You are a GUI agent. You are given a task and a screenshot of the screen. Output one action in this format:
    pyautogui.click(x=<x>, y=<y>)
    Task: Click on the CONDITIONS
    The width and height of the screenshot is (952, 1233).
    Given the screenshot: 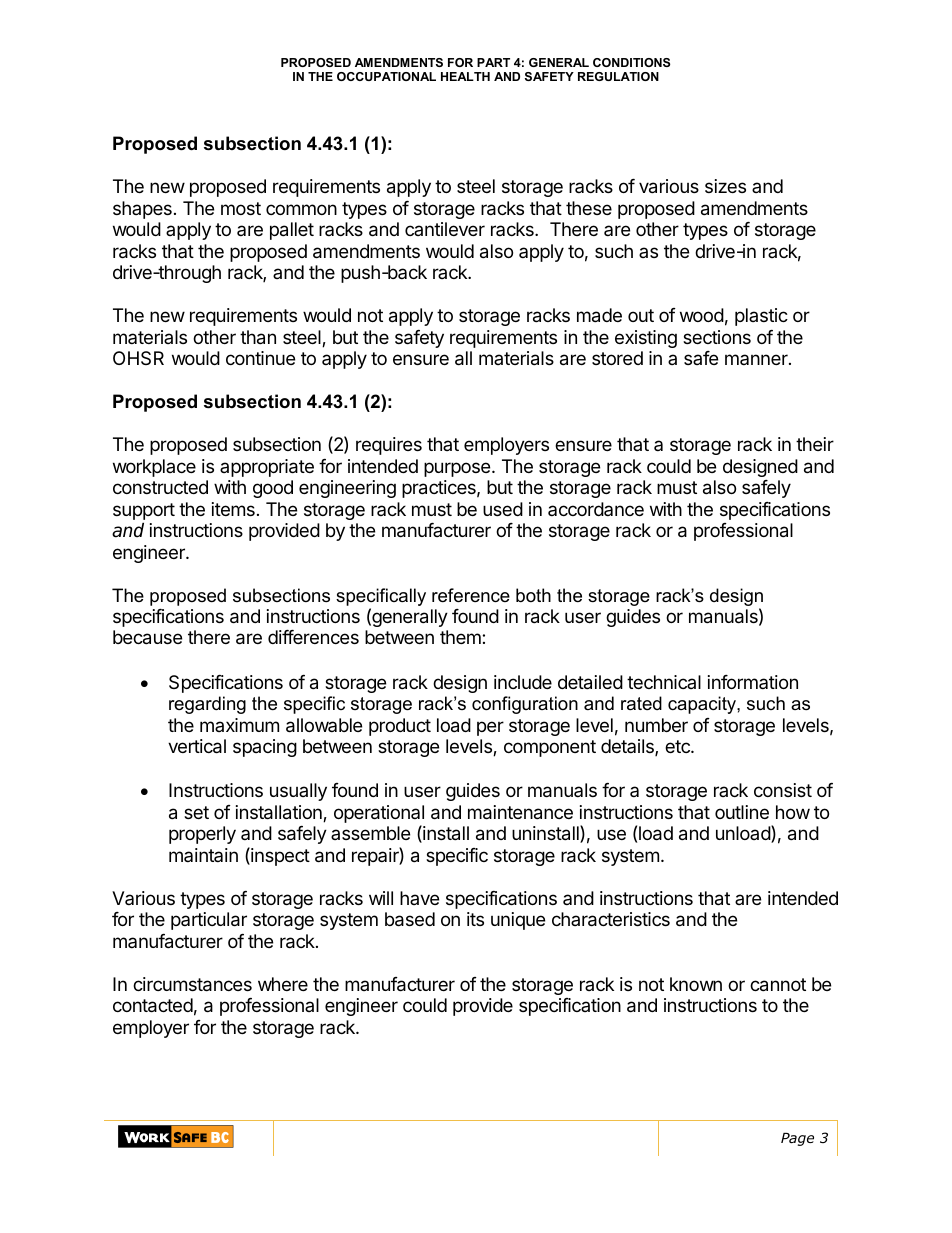 What is the action you would take?
    pyautogui.click(x=631, y=62)
